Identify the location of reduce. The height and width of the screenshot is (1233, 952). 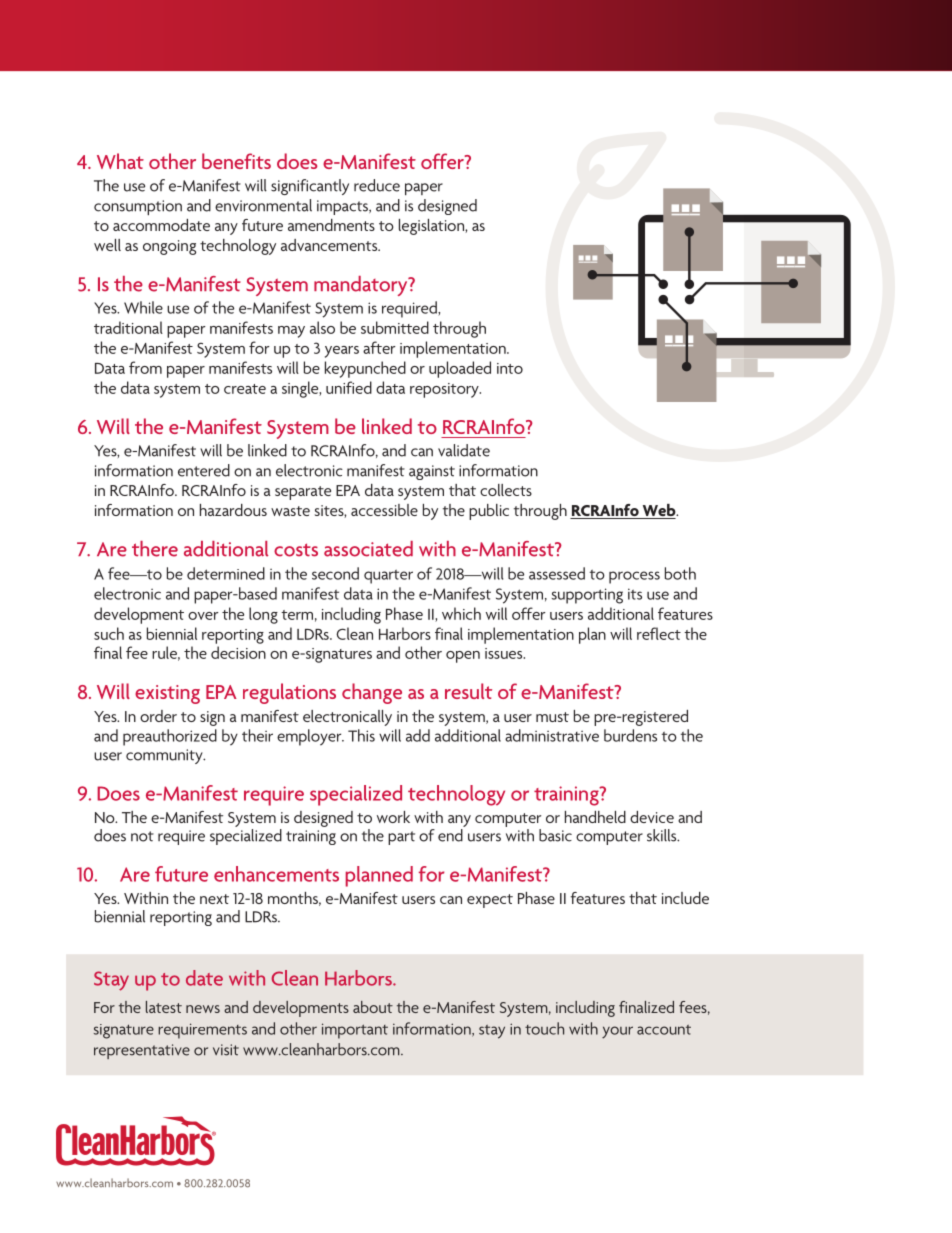
(377, 185).
